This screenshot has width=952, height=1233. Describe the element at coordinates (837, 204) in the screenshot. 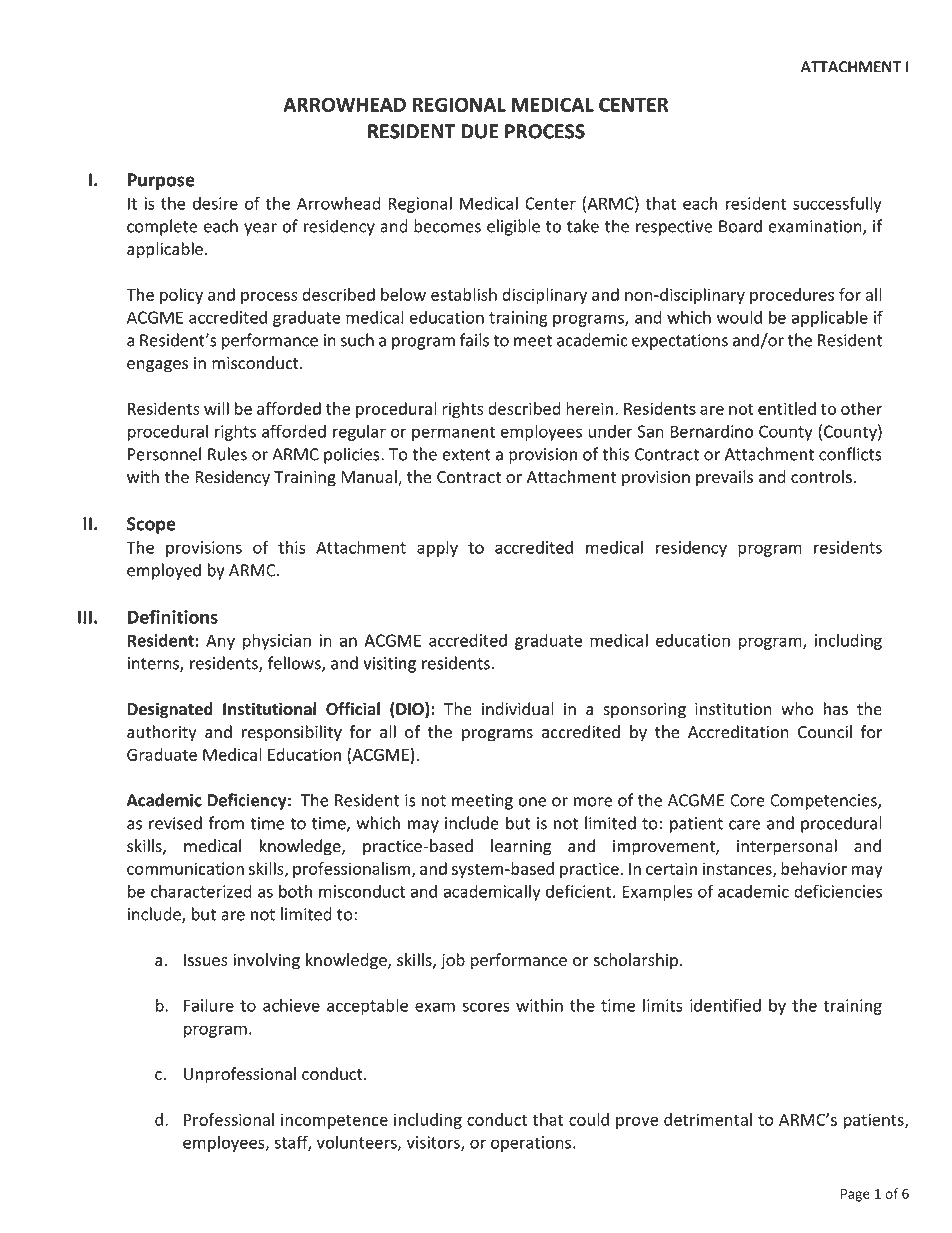

I see `successfully` at that location.
